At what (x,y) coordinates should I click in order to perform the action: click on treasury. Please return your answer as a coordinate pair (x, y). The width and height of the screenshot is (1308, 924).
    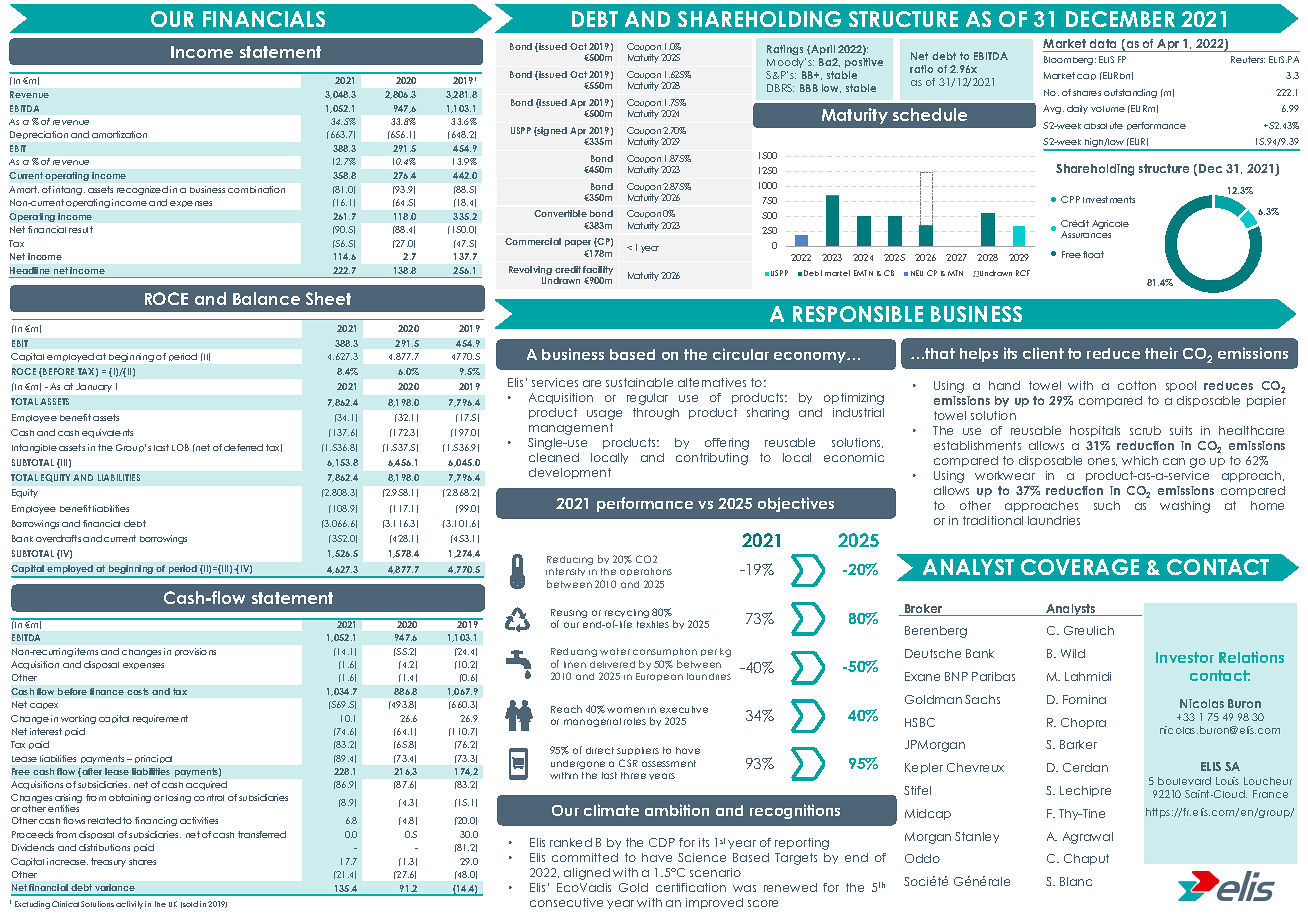
    Looking at the image, I should click on (108, 862).
